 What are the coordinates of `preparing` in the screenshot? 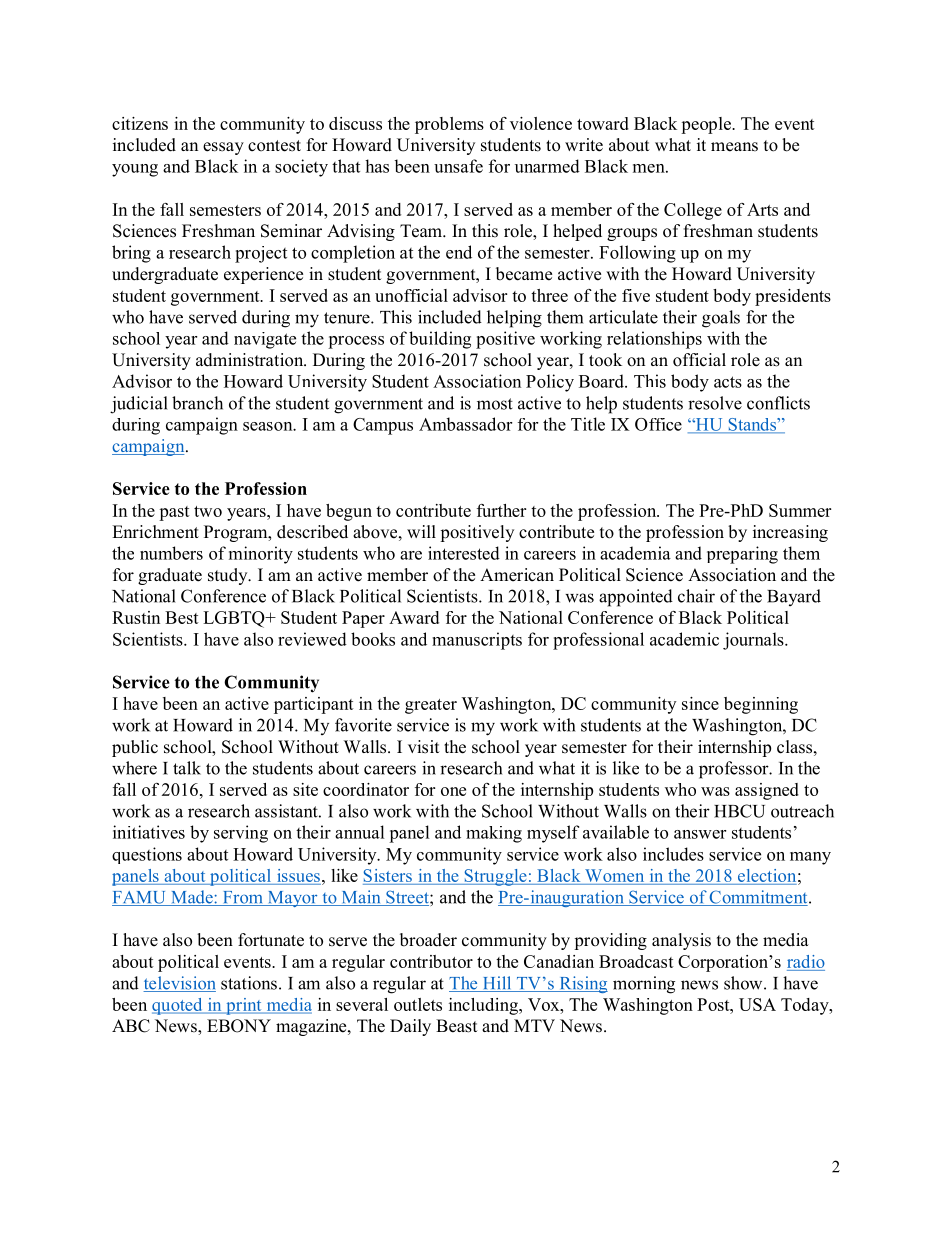 It's located at (742, 555).
